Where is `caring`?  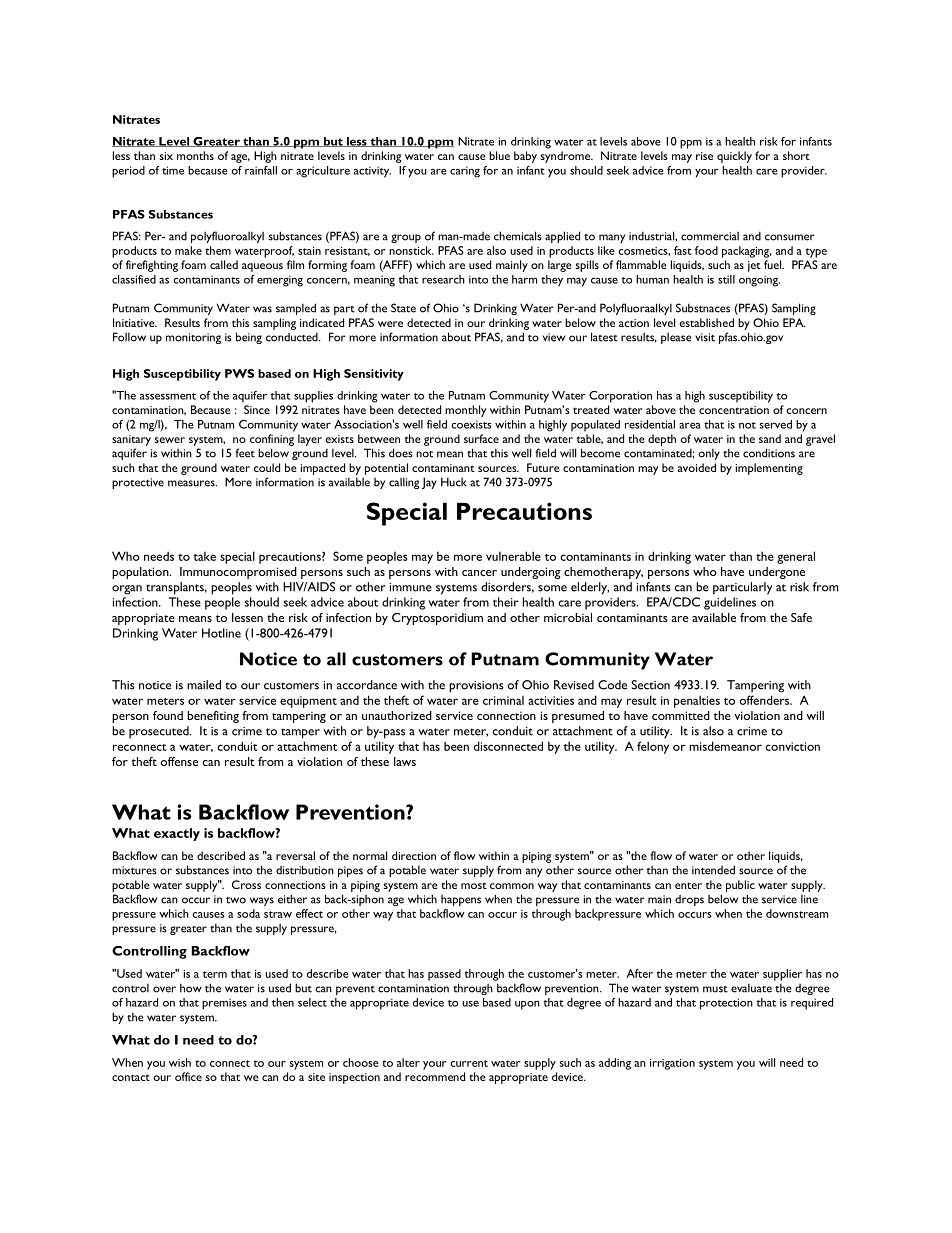
caring is located at coordinates (465, 172).
